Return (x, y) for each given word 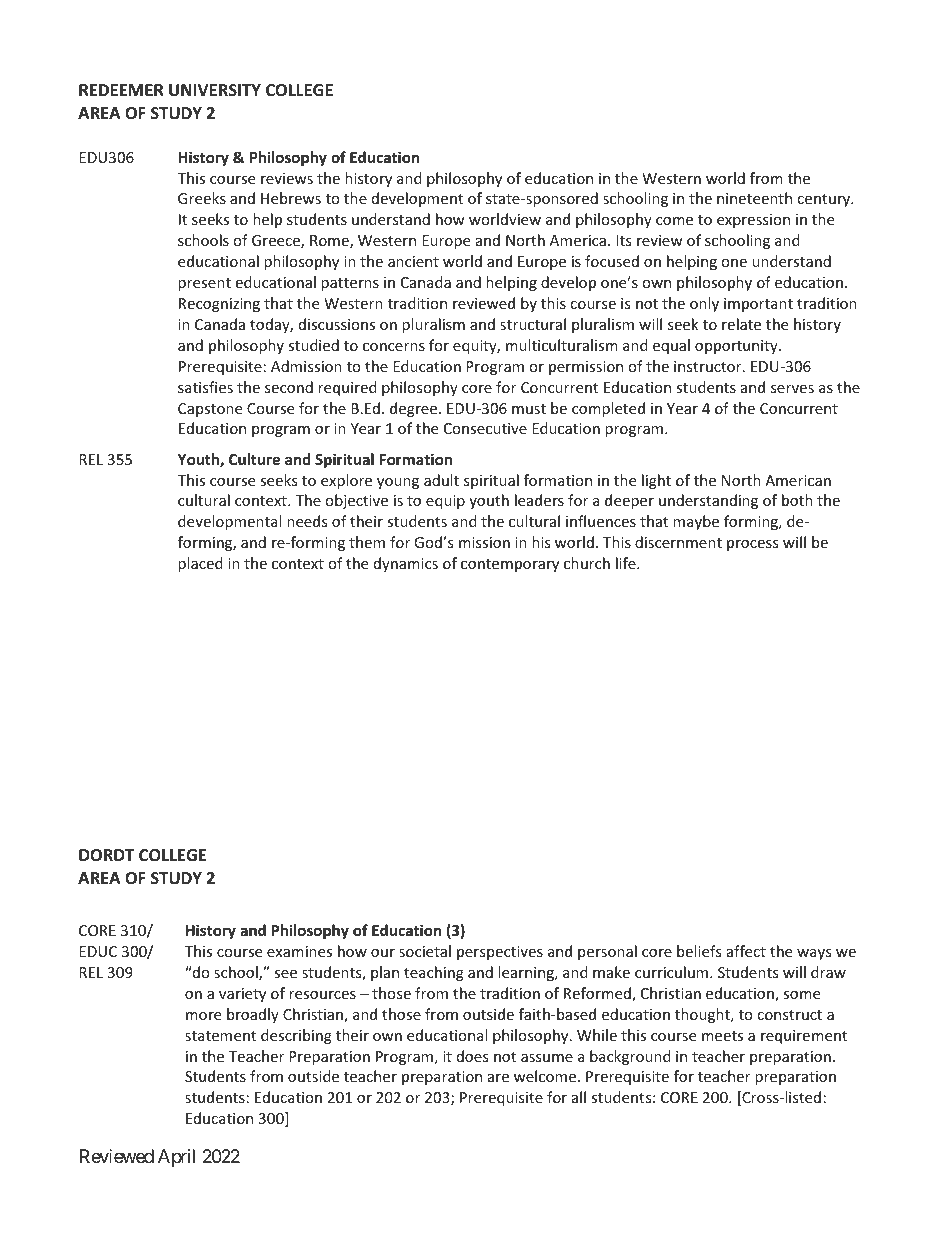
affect (746, 951)
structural (533, 324)
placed (200, 564)
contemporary (510, 565)
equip (445, 502)
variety (242, 995)
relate (741, 324)
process (753, 545)
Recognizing (219, 305)
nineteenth (754, 198)
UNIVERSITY (215, 90)
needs (307, 521)
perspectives (500, 953)
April (176, 1158)
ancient (413, 261)
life (627, 563)
